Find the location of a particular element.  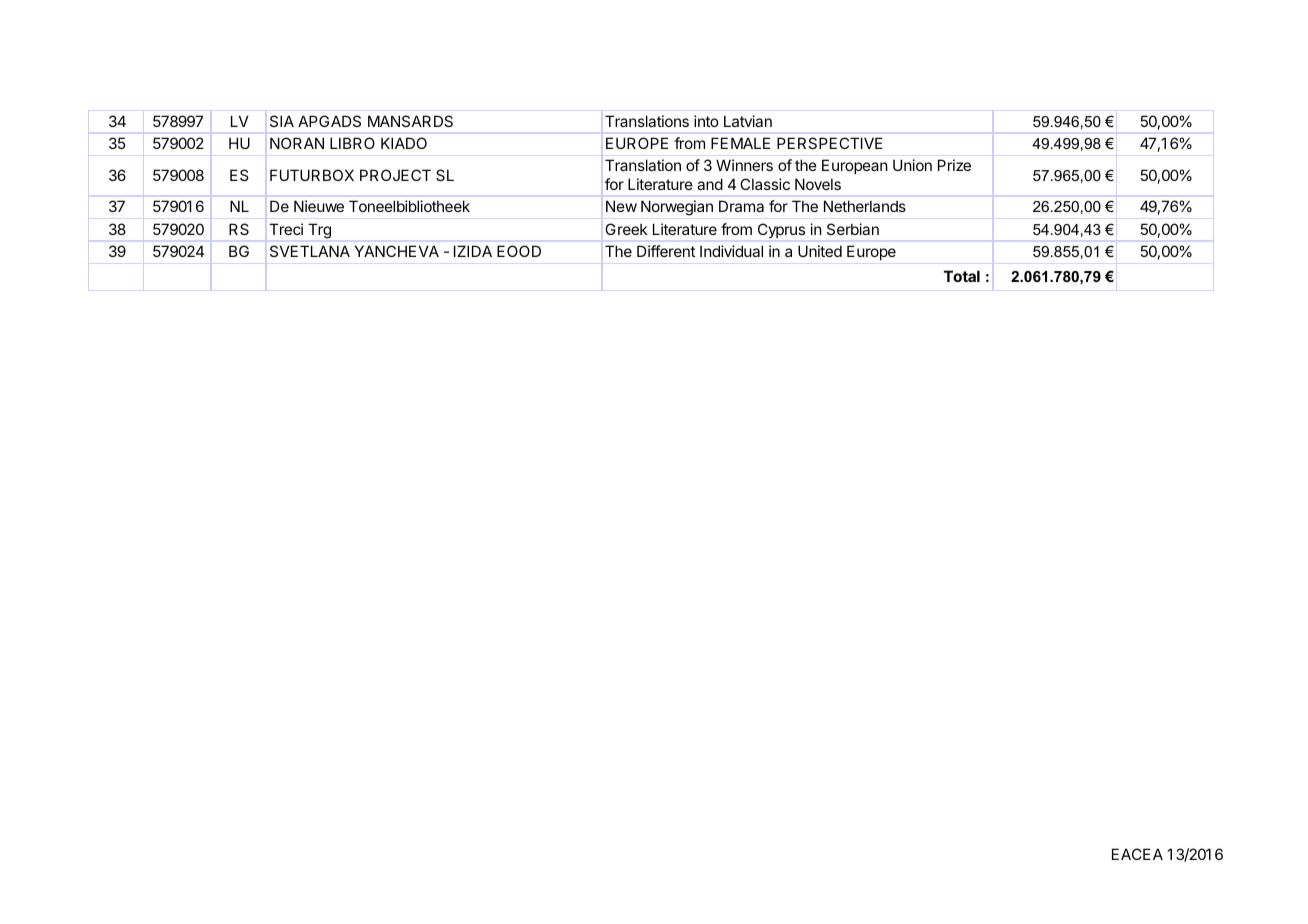

Trg is located at coordinates (319, 231).
